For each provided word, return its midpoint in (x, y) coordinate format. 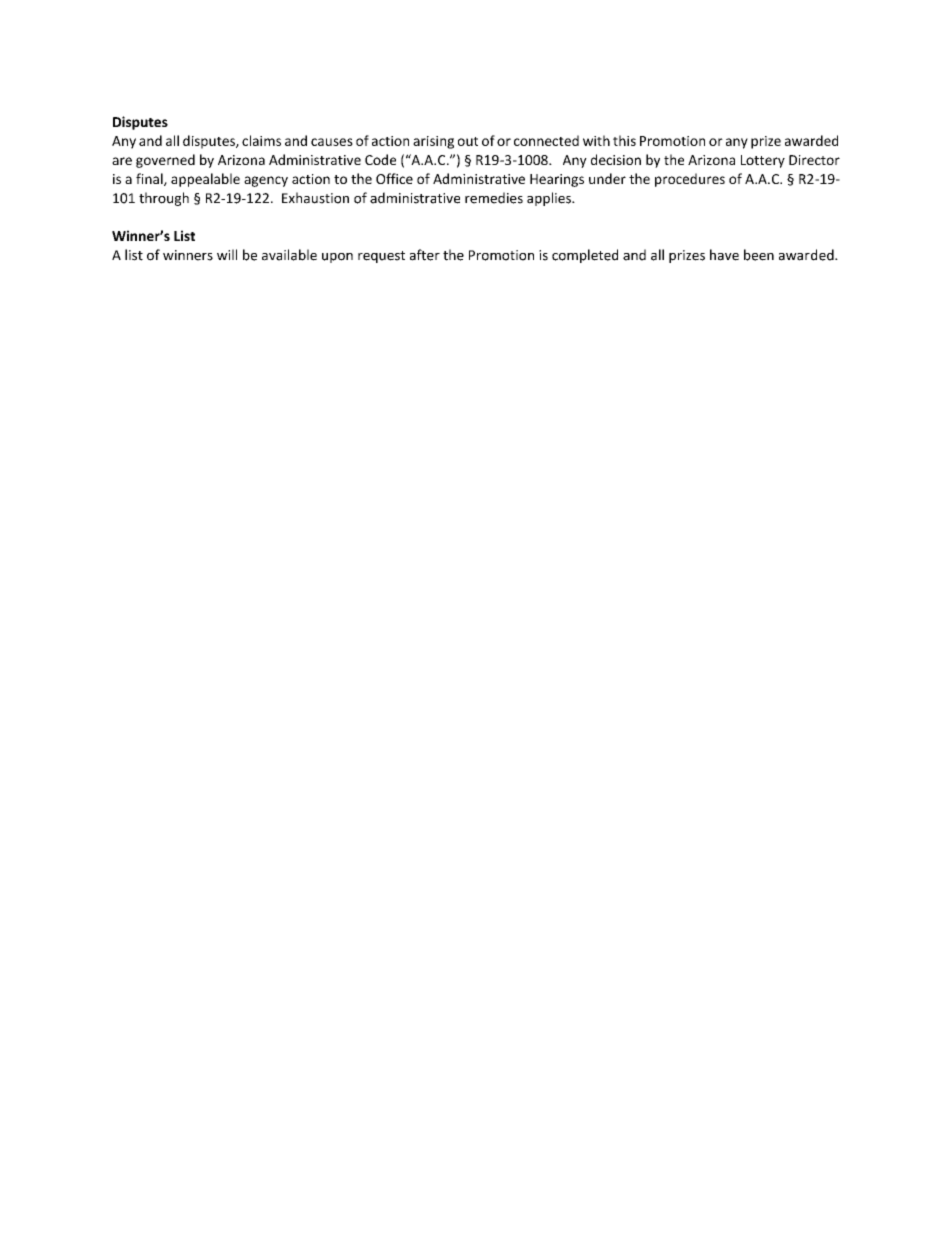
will (227, 254)
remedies (494, 198)
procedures (690, 180)
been (759, 255)
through (164, 199)
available (289, 255)
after (425, 255)
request (381, 257)
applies (550, 199)
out (468, 141)
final (150, 179)
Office (394, 178)
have (724, 255)
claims (261, 140)
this (624, 140)
